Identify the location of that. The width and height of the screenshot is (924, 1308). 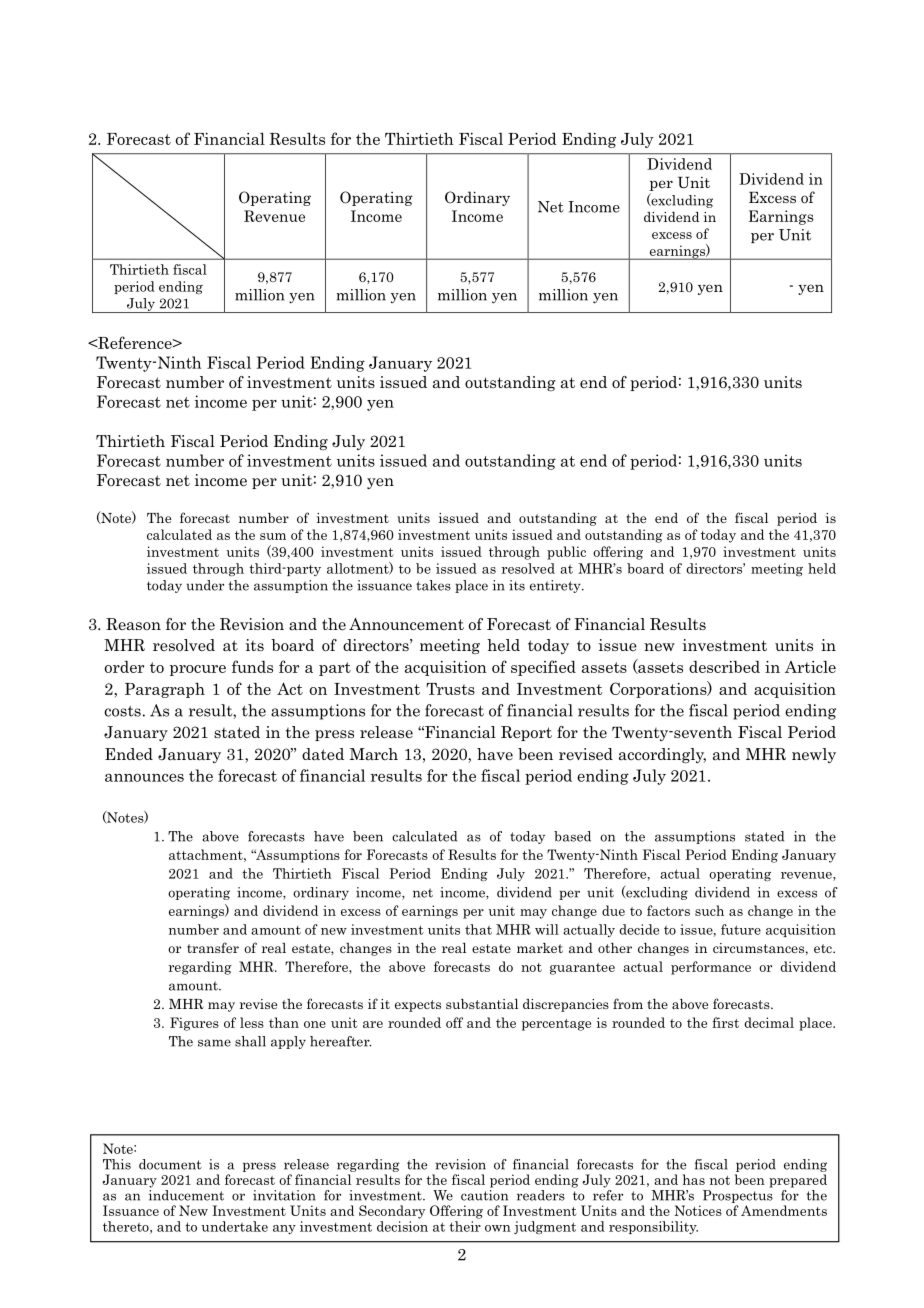
(478, 929).
